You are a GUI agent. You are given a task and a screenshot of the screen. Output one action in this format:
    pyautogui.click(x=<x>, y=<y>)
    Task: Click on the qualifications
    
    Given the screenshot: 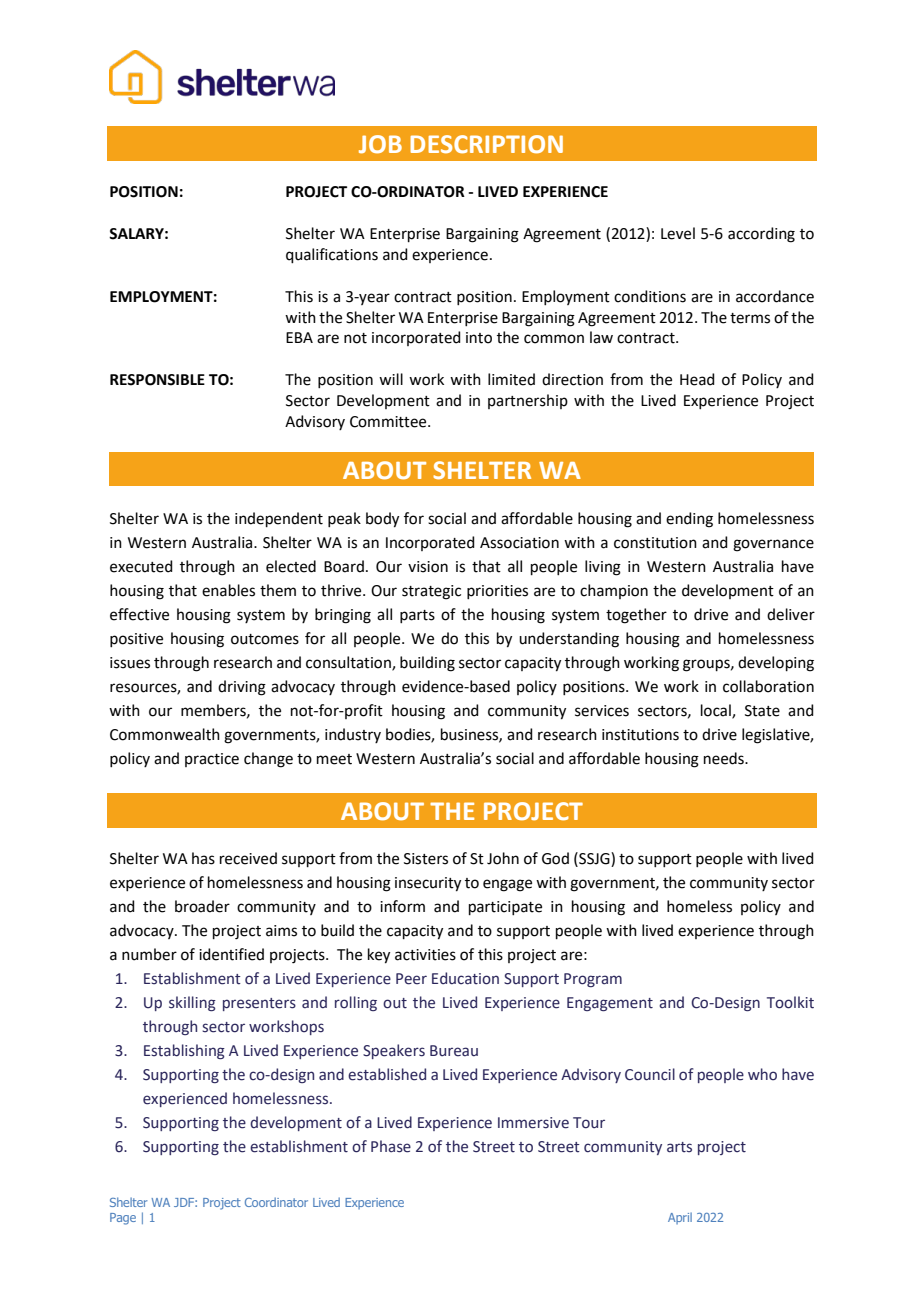 What is the action you would take?
    pyautogui.click(x=332, y=255)
